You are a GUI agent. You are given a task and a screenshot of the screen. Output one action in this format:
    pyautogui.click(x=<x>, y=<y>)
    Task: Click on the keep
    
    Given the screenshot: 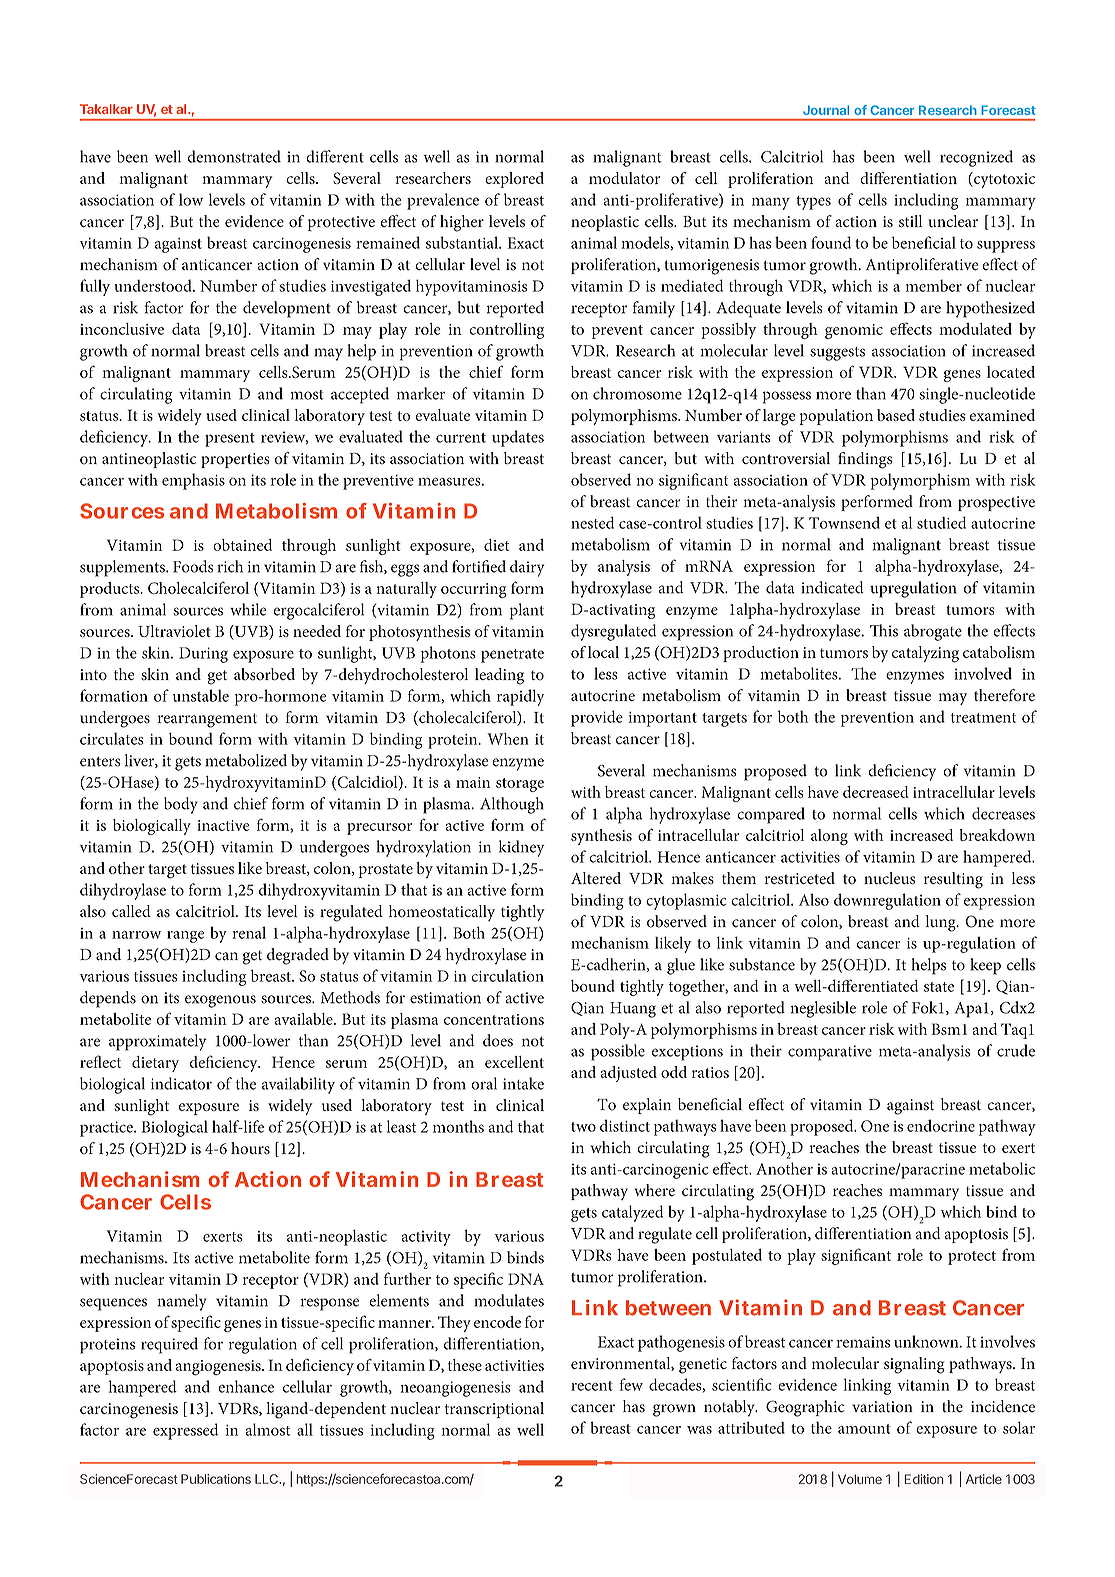 What is the action you would take?
    pyautogui.click(x=985, y=966)
